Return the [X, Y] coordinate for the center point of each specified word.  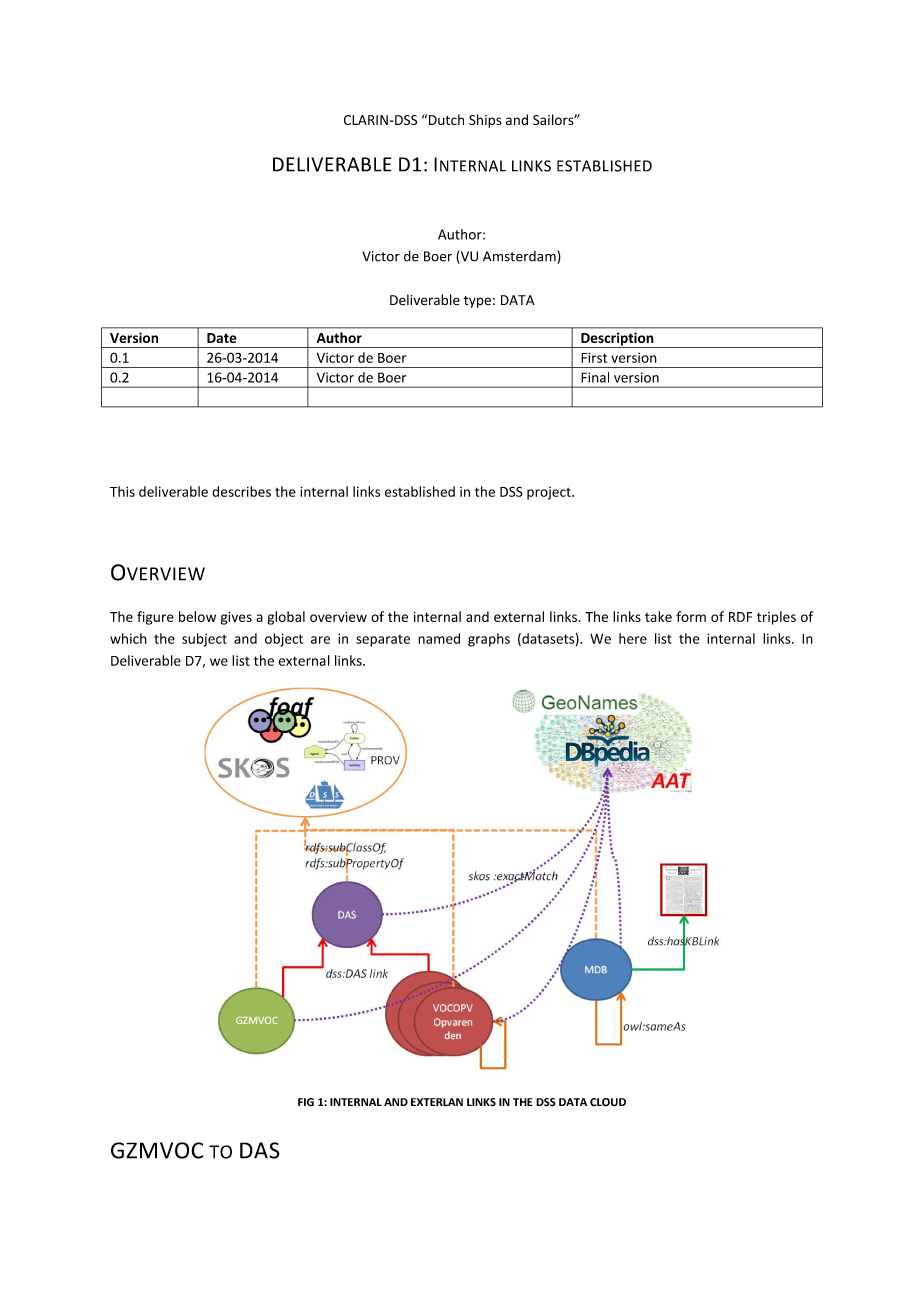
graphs [489, 640]
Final [595, 377]
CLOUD [608, 1102]
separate [383, 641]
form [691, 616]
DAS [260, 1150]
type [477, 302]
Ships [485, 121]
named [439, 638]
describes [241, 491]
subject [204, 640]
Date [222, 338]
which [128, 638]
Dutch [446, 119]
